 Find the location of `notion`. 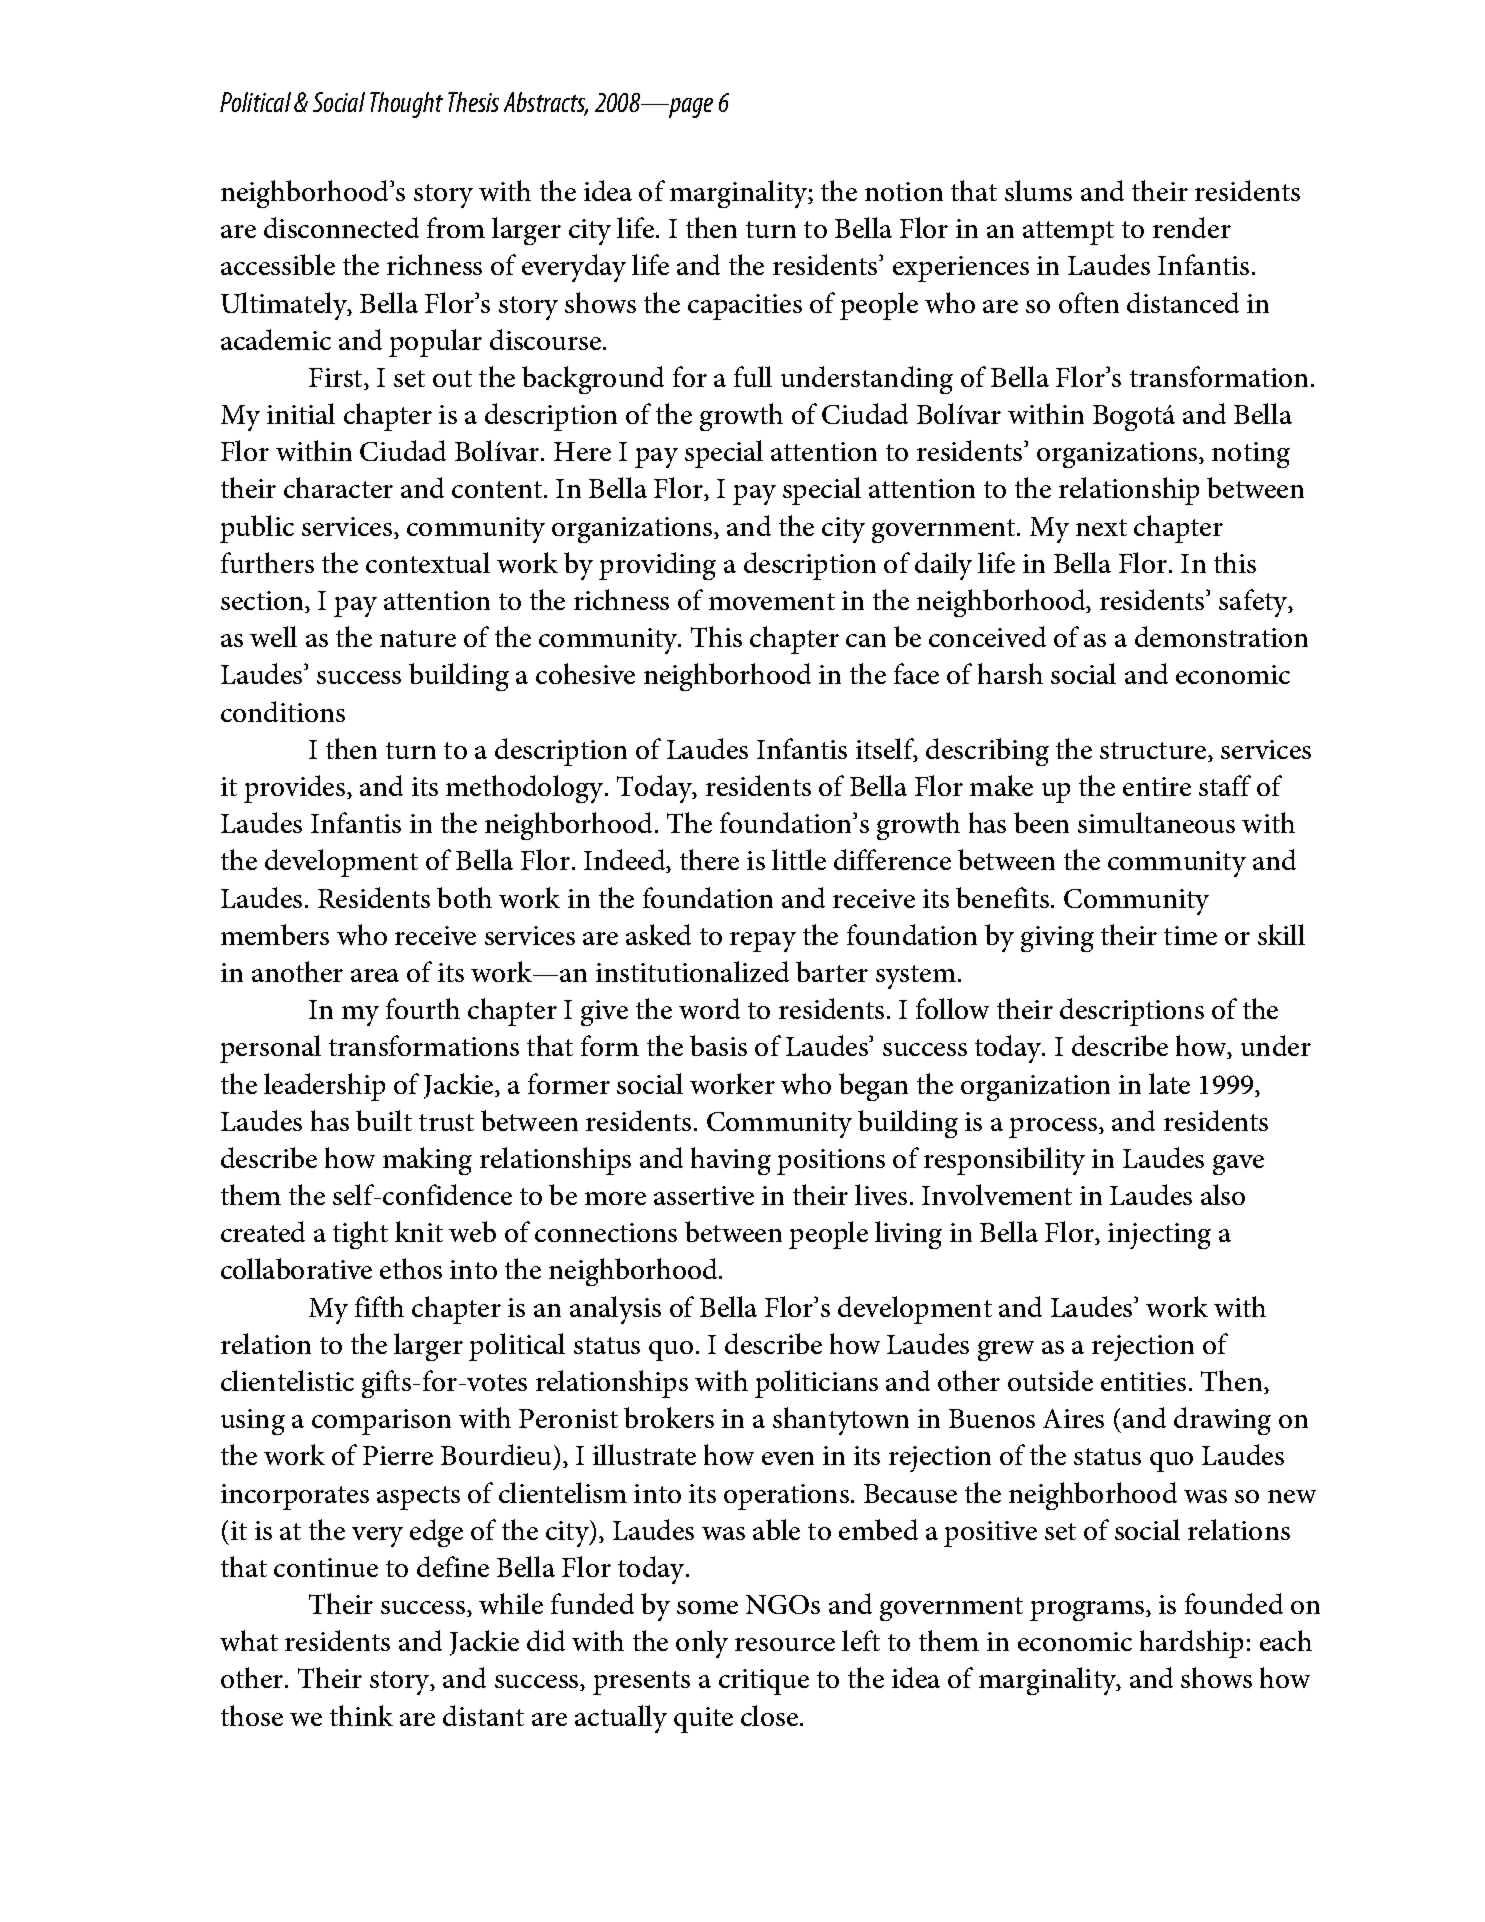

notion is located at coordinates (904, 191).
